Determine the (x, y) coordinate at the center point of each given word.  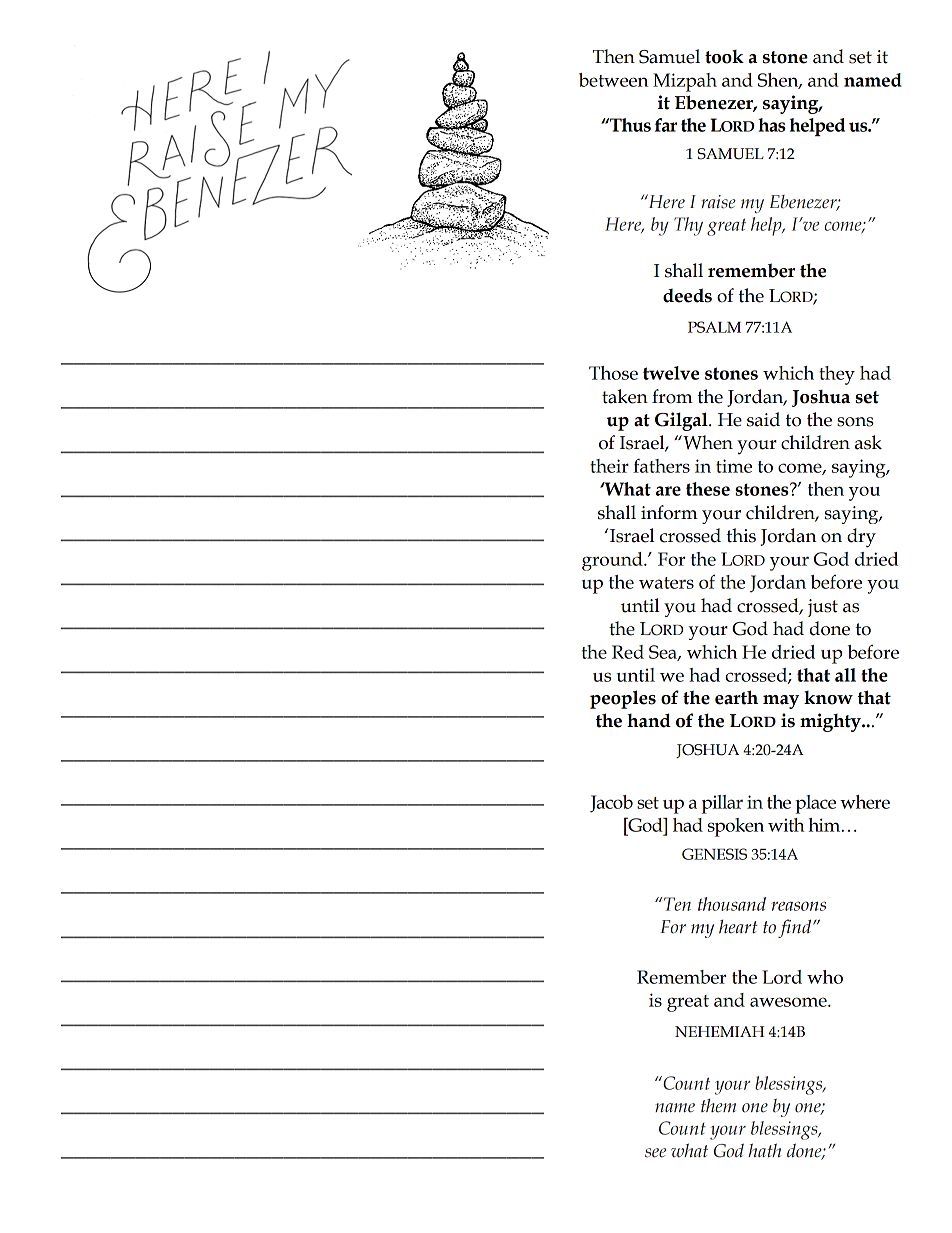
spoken (736, 827)
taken (625, 396)
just (823, 608)
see (655, 1153)
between (613, 80)
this (741, 535)
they (837, 375)
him (825, 825)
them (718, 1106)
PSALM (714, 327)
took (724, 57)
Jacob (611, 804)
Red (628, 652)
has (772, 125)
